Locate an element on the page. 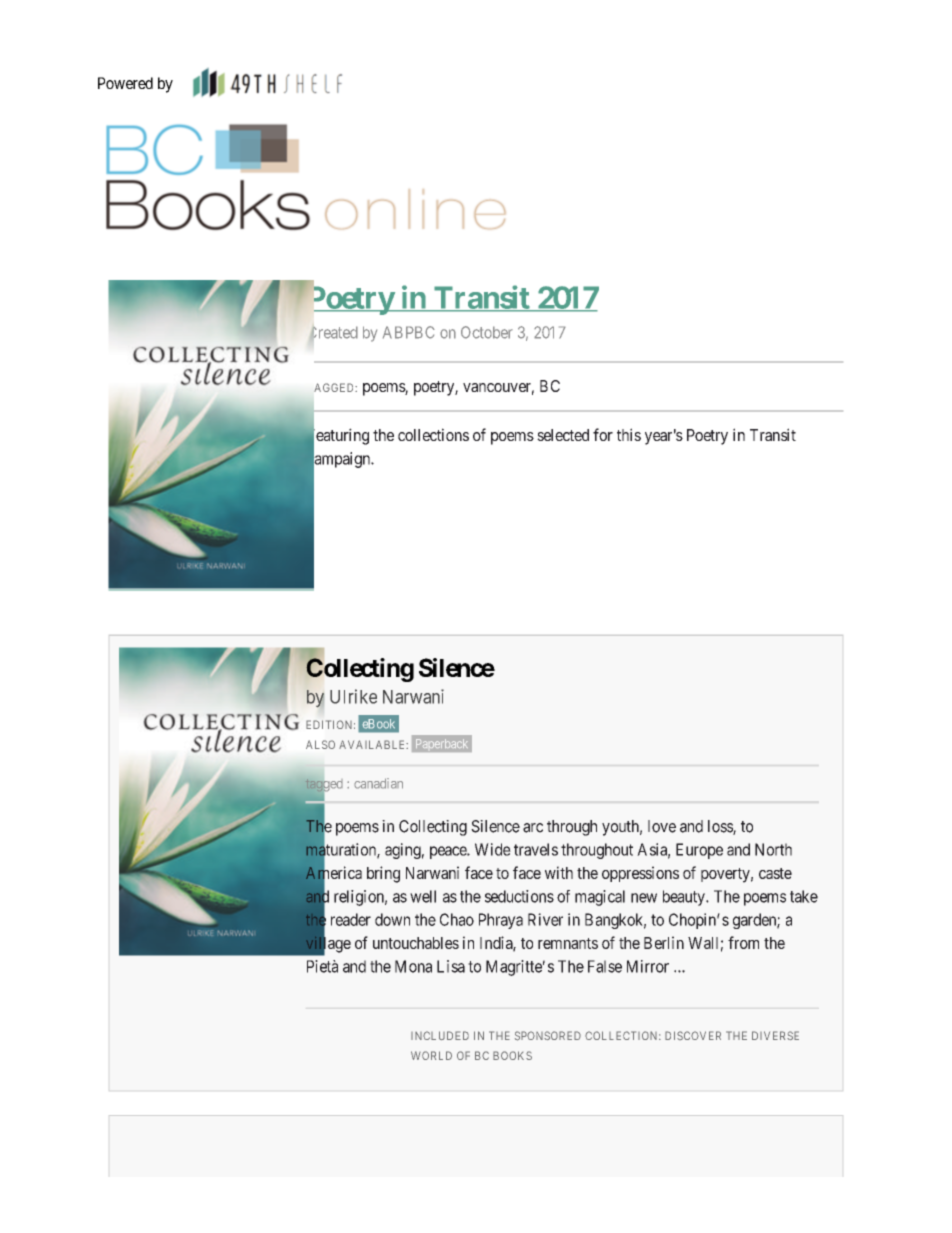 The height and width of the image is (1233, 952). Created is located at coordinates (334, 333).
